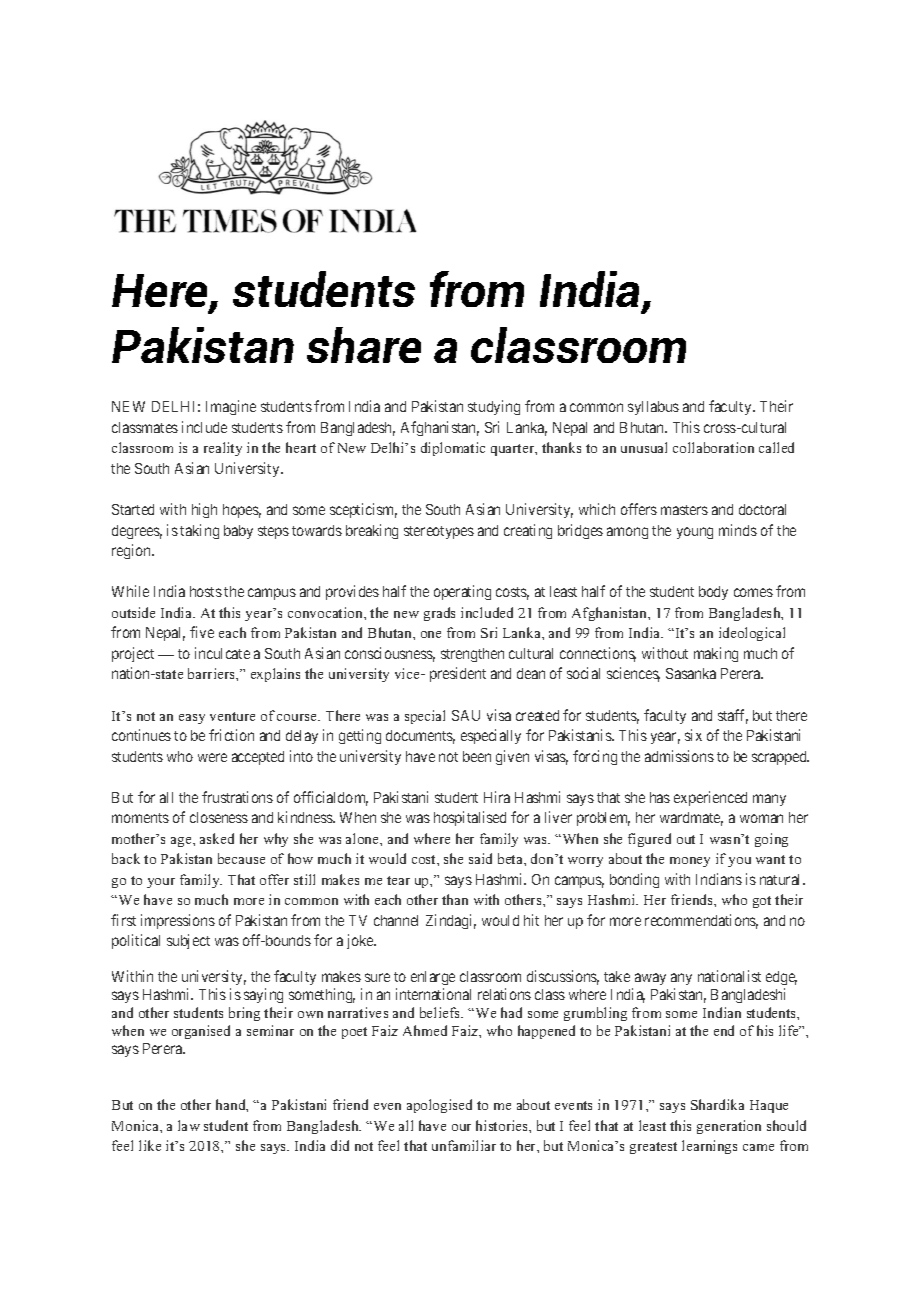 This document has width=924, height=1308. What do you see at coordinates (701, 921) in the document?
I see `recommendations` at bounding box center [701, 921].
